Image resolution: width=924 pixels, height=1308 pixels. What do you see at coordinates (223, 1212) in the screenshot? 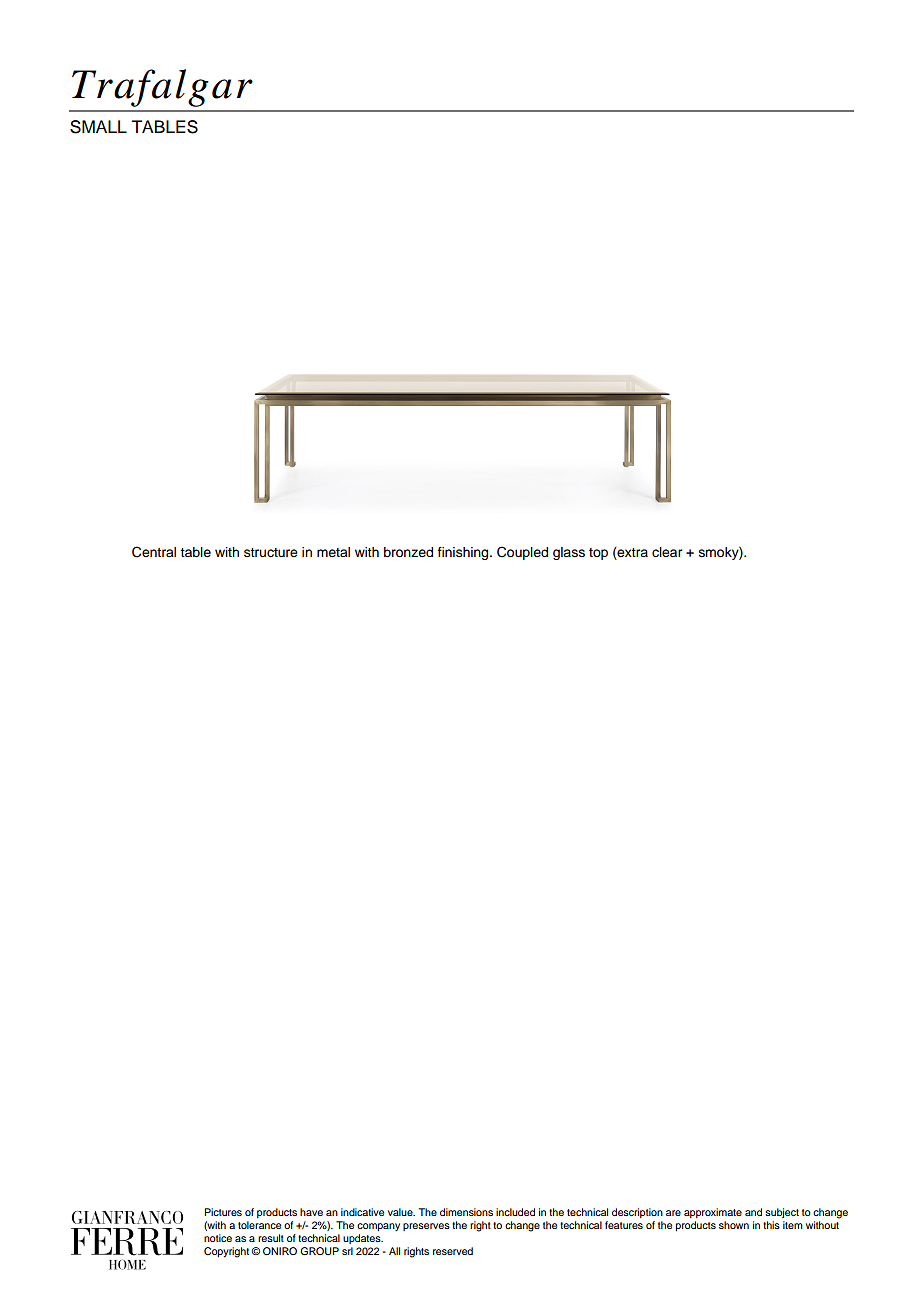
I see `Pictures` at bounding box center [223, 1212].
